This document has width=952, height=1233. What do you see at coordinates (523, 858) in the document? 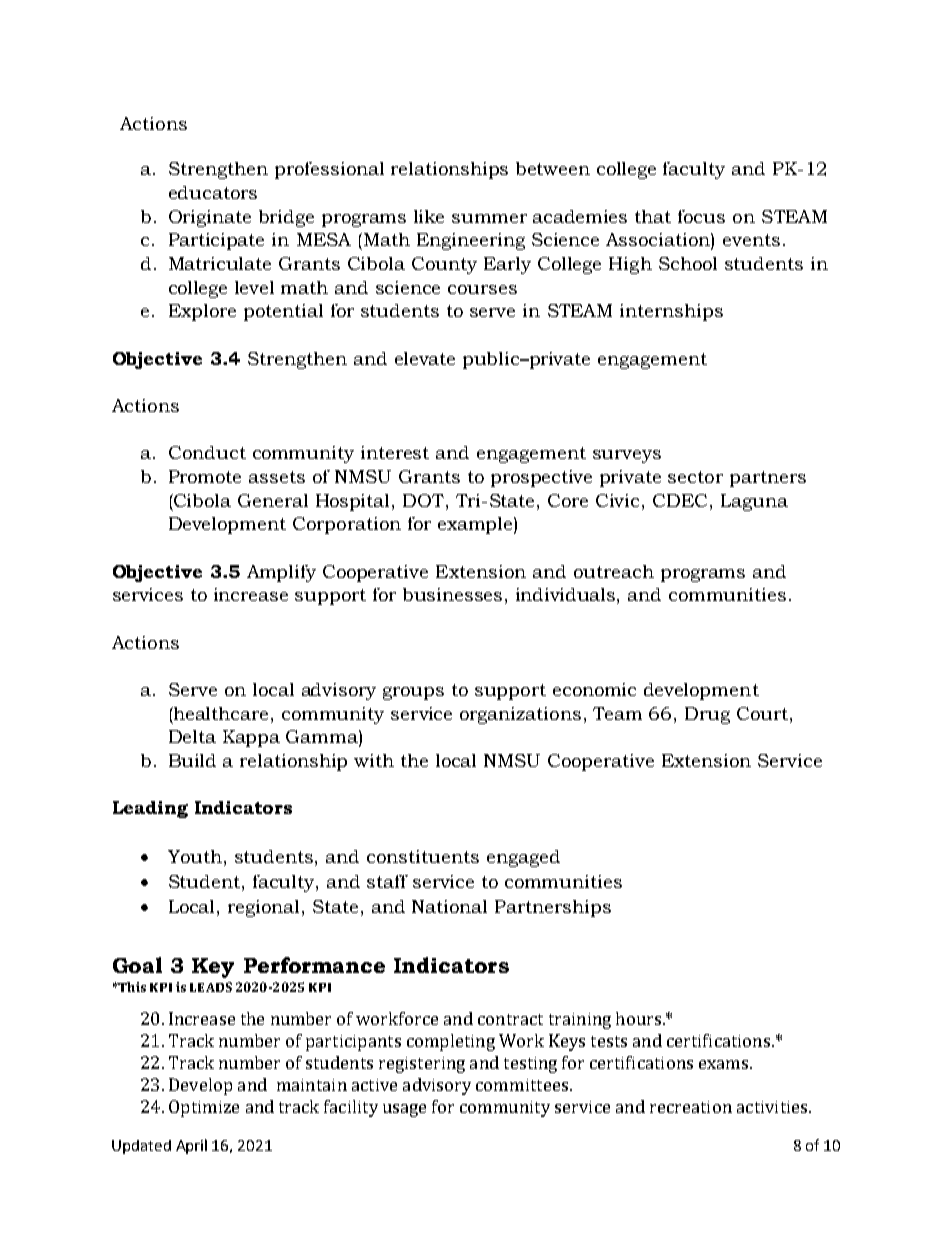
I see `engaged` at bounding box center [523, 858].
